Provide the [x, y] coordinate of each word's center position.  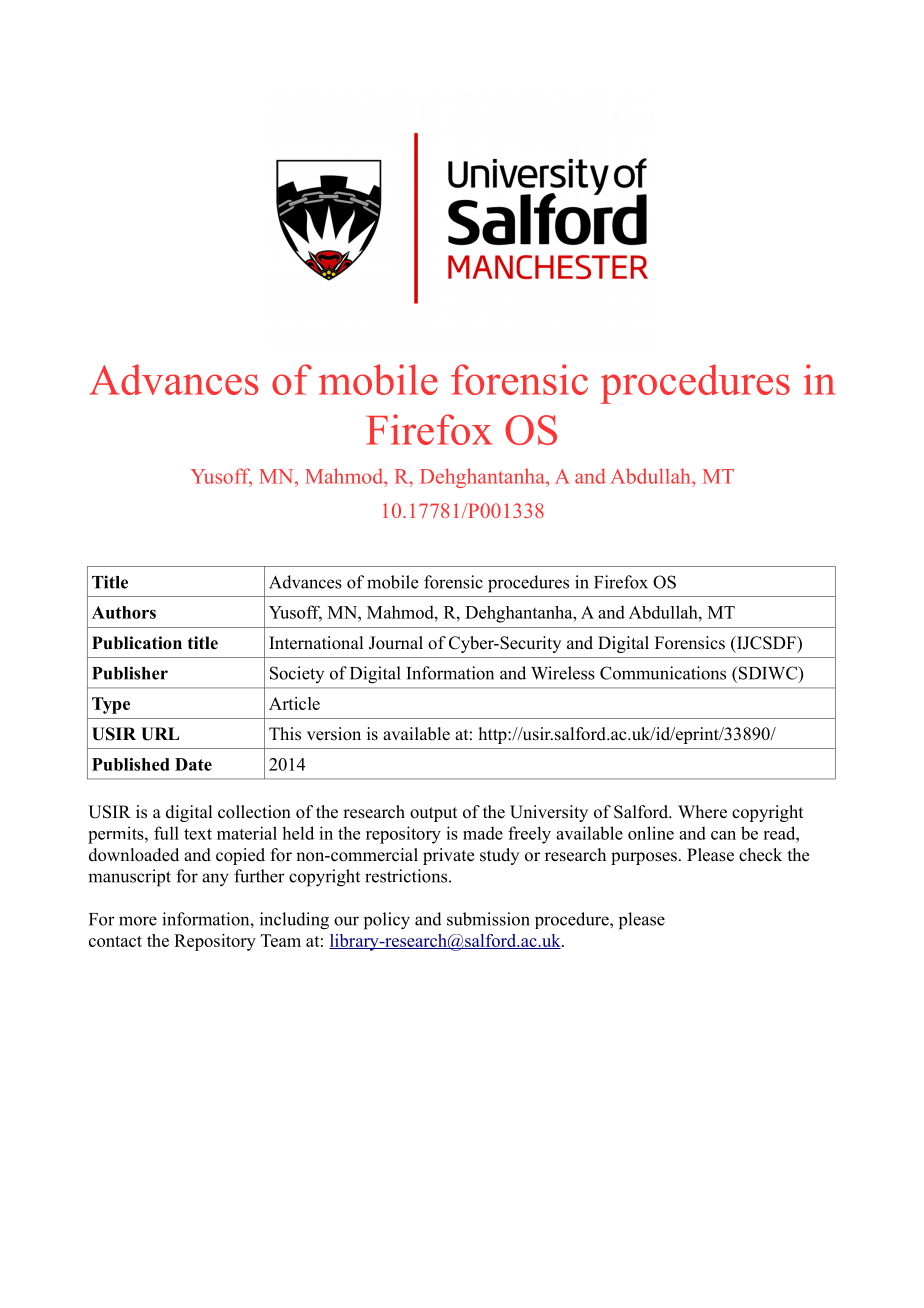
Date [193, 764]
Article [294, 703]
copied [240, 856]
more [138, 921]
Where [702, 812]
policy [387, 921]
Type [111, 705]
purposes [644, 858]
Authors [124, 612]
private [448, 856]
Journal [396, 643]
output [433, 814]
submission [488, 919]
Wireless [563, 673]
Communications [663, 673]
